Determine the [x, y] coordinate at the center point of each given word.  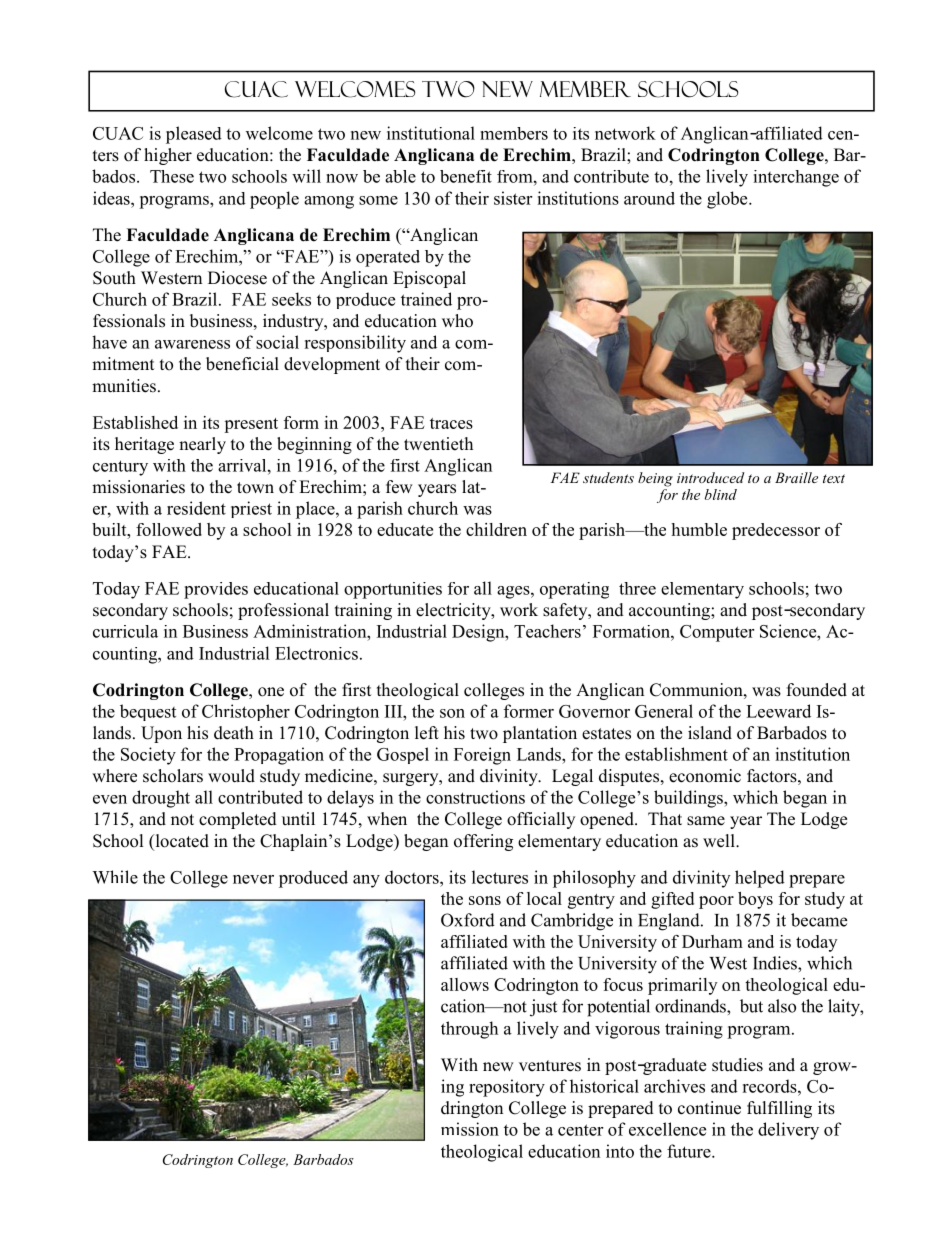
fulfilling [779, 1109]
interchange [796, 178]
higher [168, 156]
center [580, 1130]
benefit [466, 176]
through [469, 1030]
